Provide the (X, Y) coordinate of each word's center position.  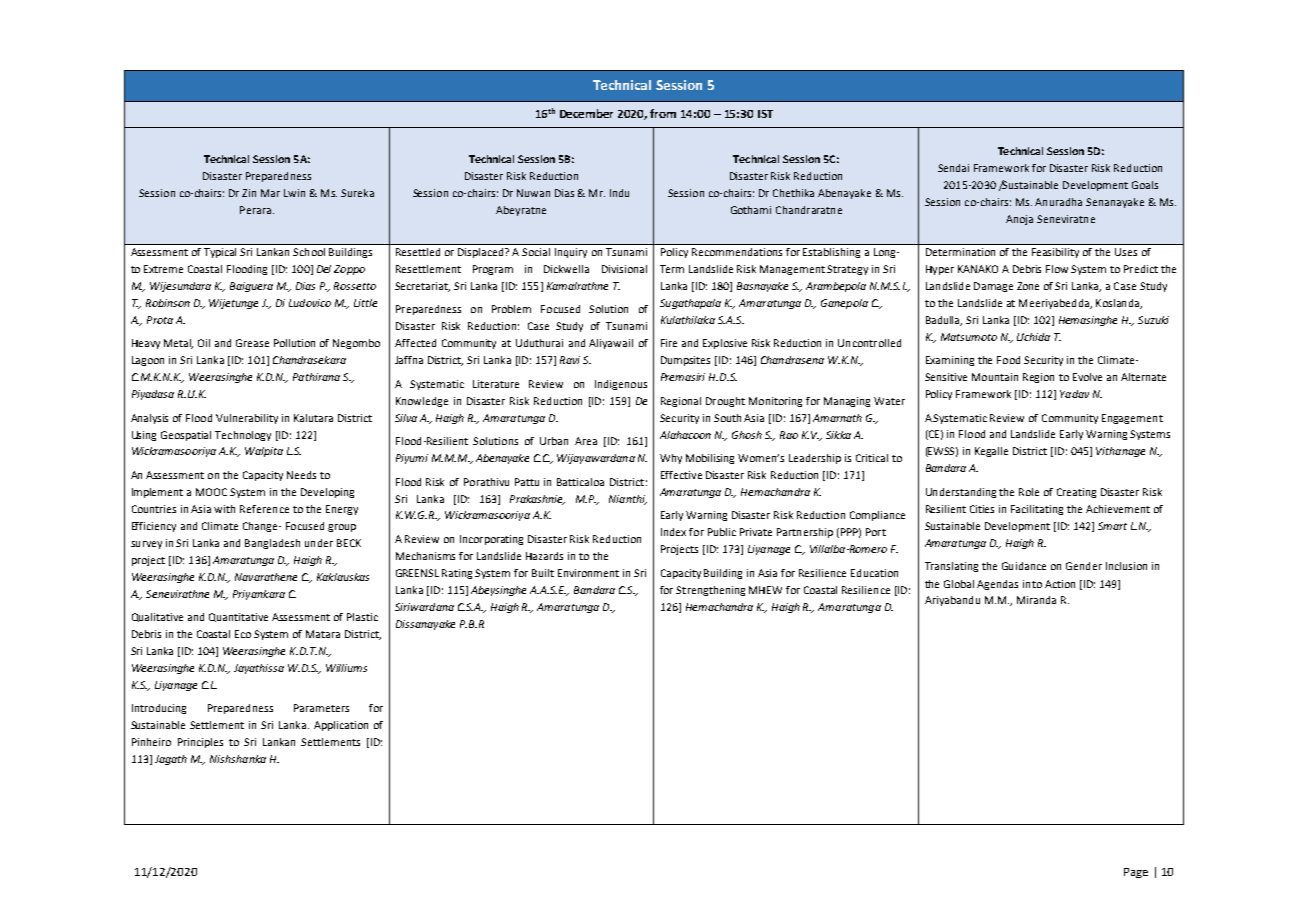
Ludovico (310, 303)
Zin (249, 193)
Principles (200, 743)
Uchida (1033, 337)
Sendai (953, 168)
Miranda (1036, 600)
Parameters (321, 708)
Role (1029, 492)
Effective (681, 475)
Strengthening (710, 591)
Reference (264, 509)
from (663, 113)
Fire (669, 343)
